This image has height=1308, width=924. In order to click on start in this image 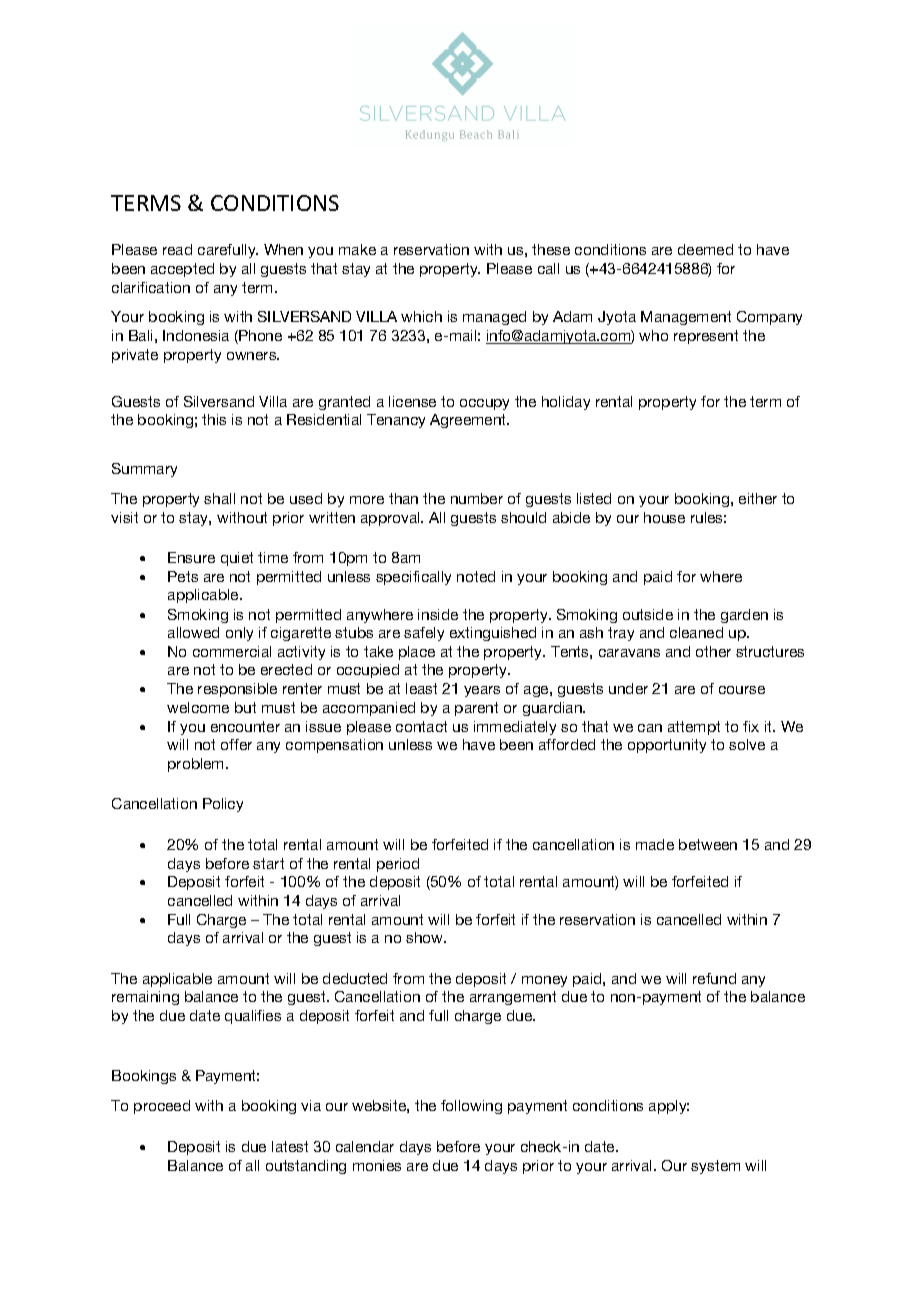, I will do `click(268, 863)`.
